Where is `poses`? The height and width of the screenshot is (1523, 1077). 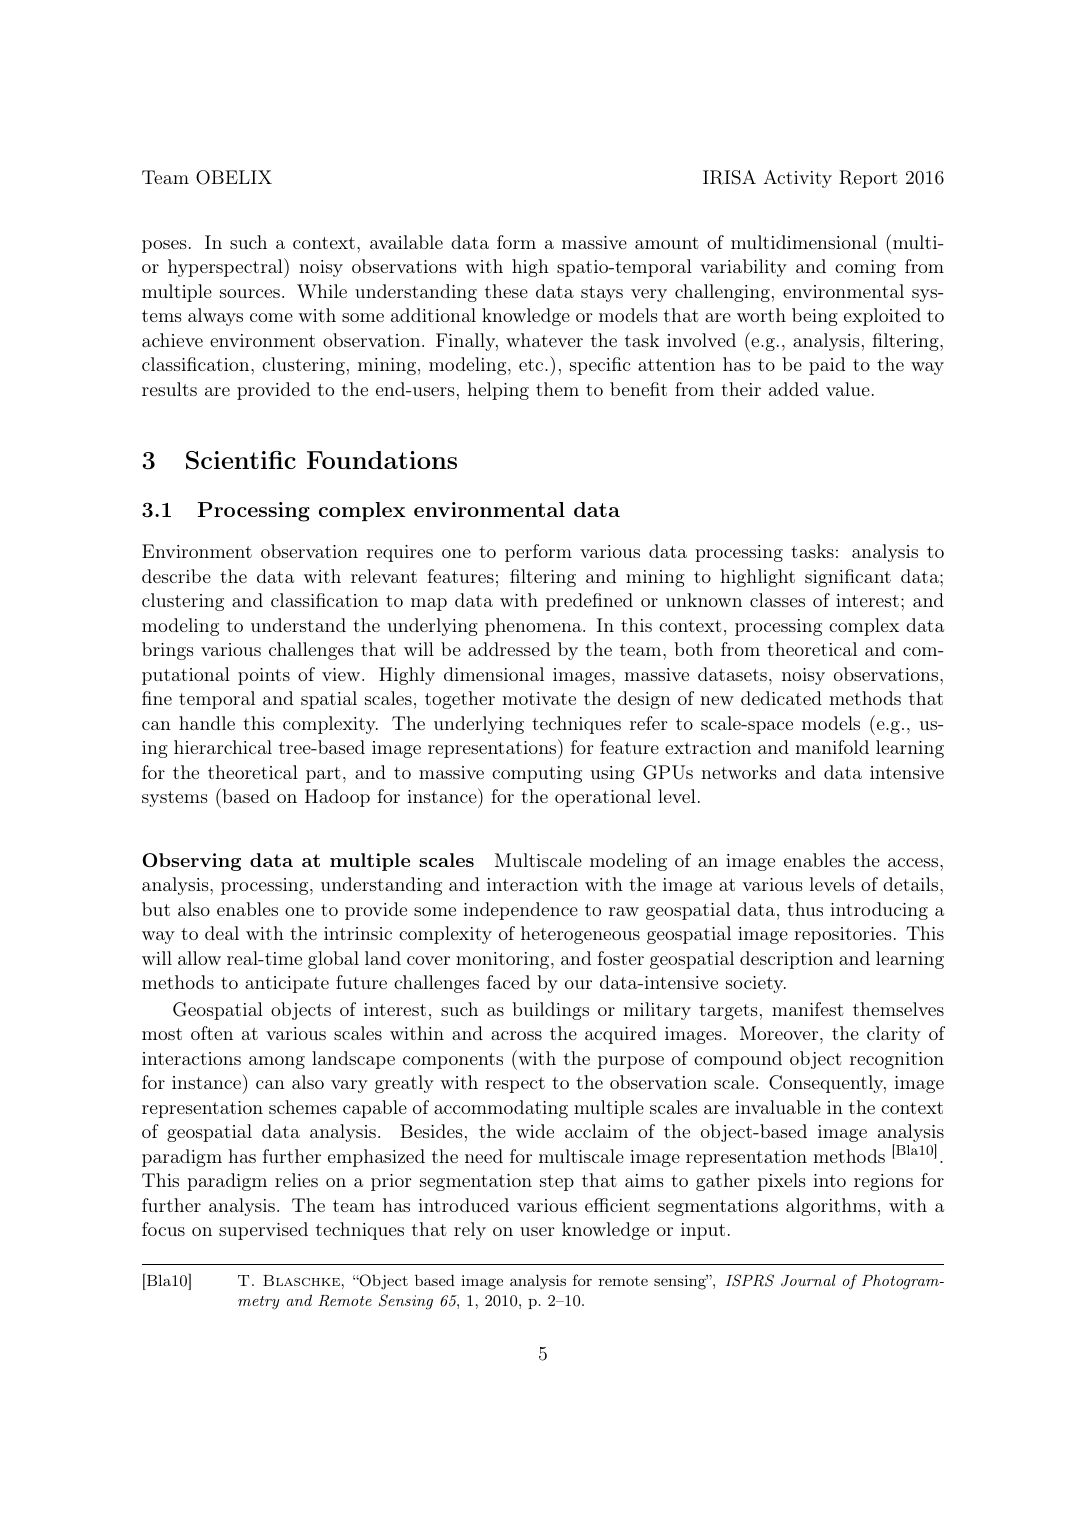
poses is located at coordinates (164, 246).
